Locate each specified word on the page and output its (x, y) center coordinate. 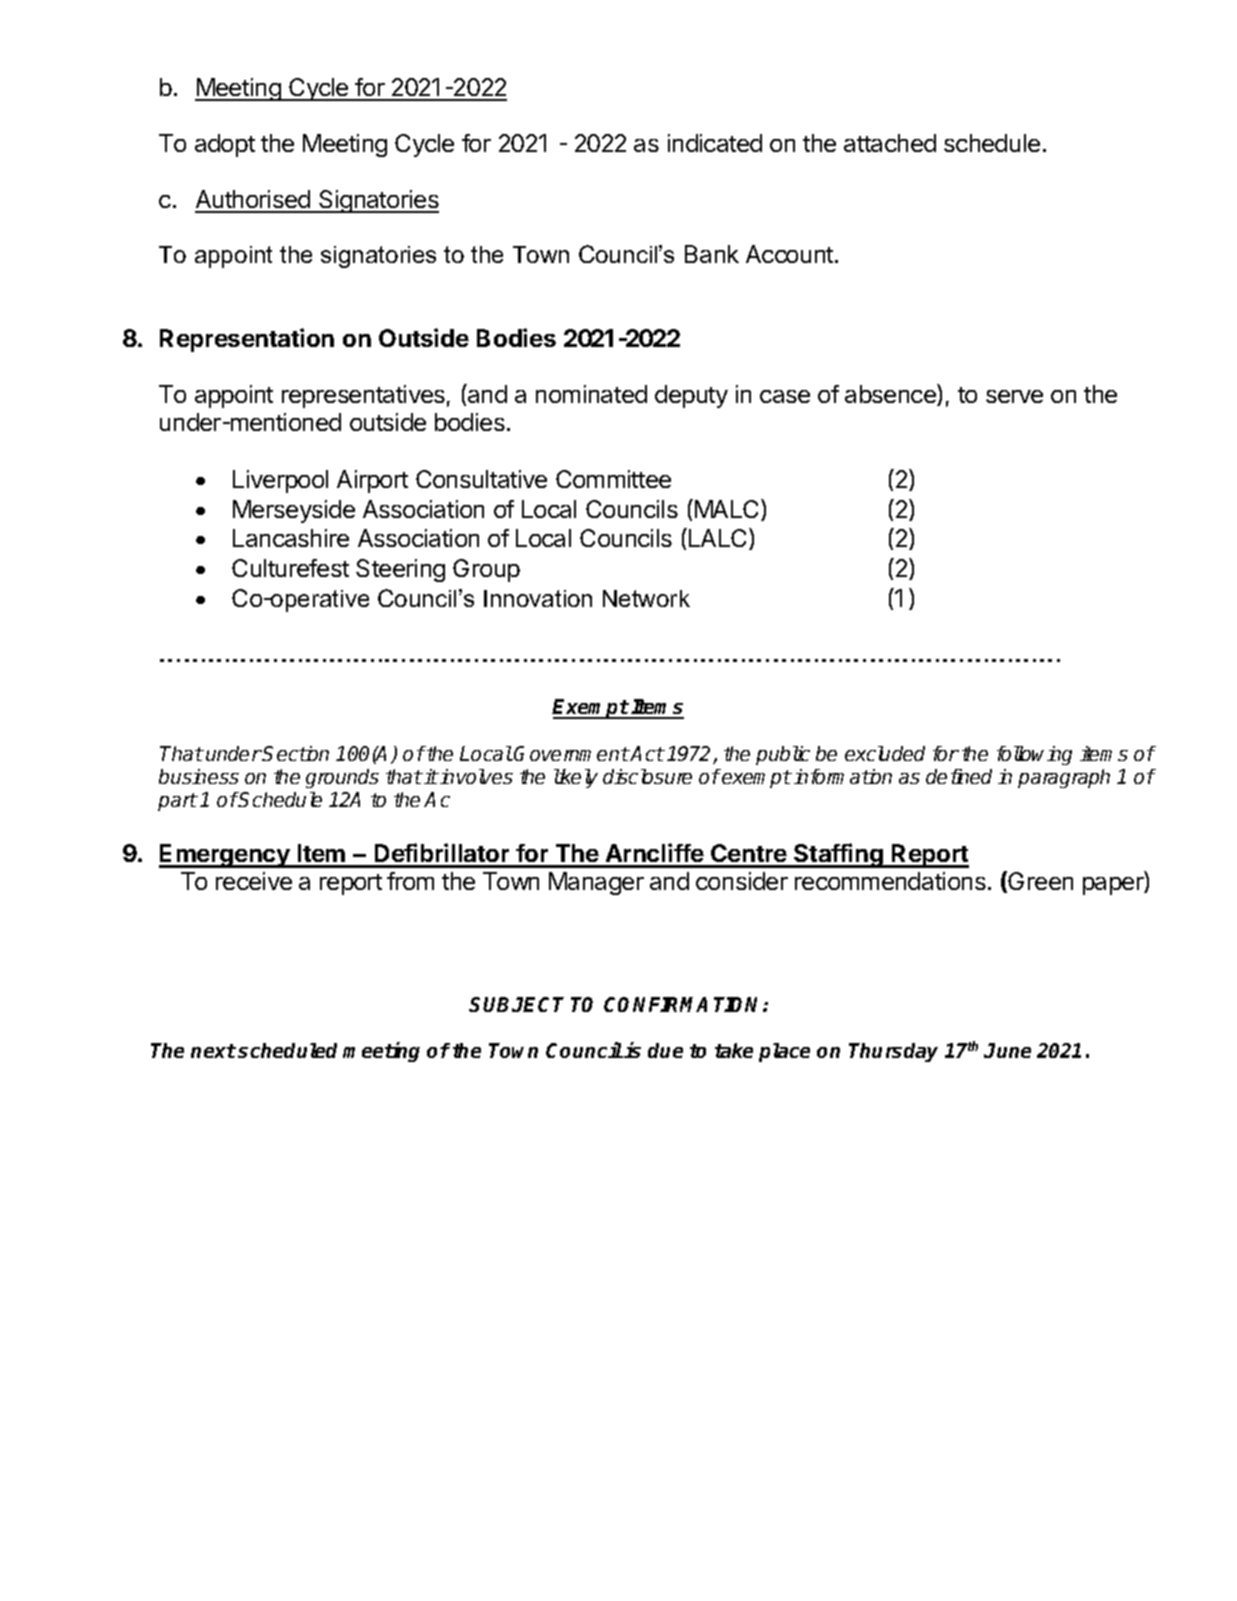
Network (646, 598)
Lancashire (291, 538)
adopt (225, 145)
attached (890, 143)
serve (1014, 396)
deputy (691, 396)
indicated (715, 143)
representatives (363, 396)
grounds (342, 778)
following (1034, 755)
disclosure (647, 776)
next (213, 1051)
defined (959, 776)
